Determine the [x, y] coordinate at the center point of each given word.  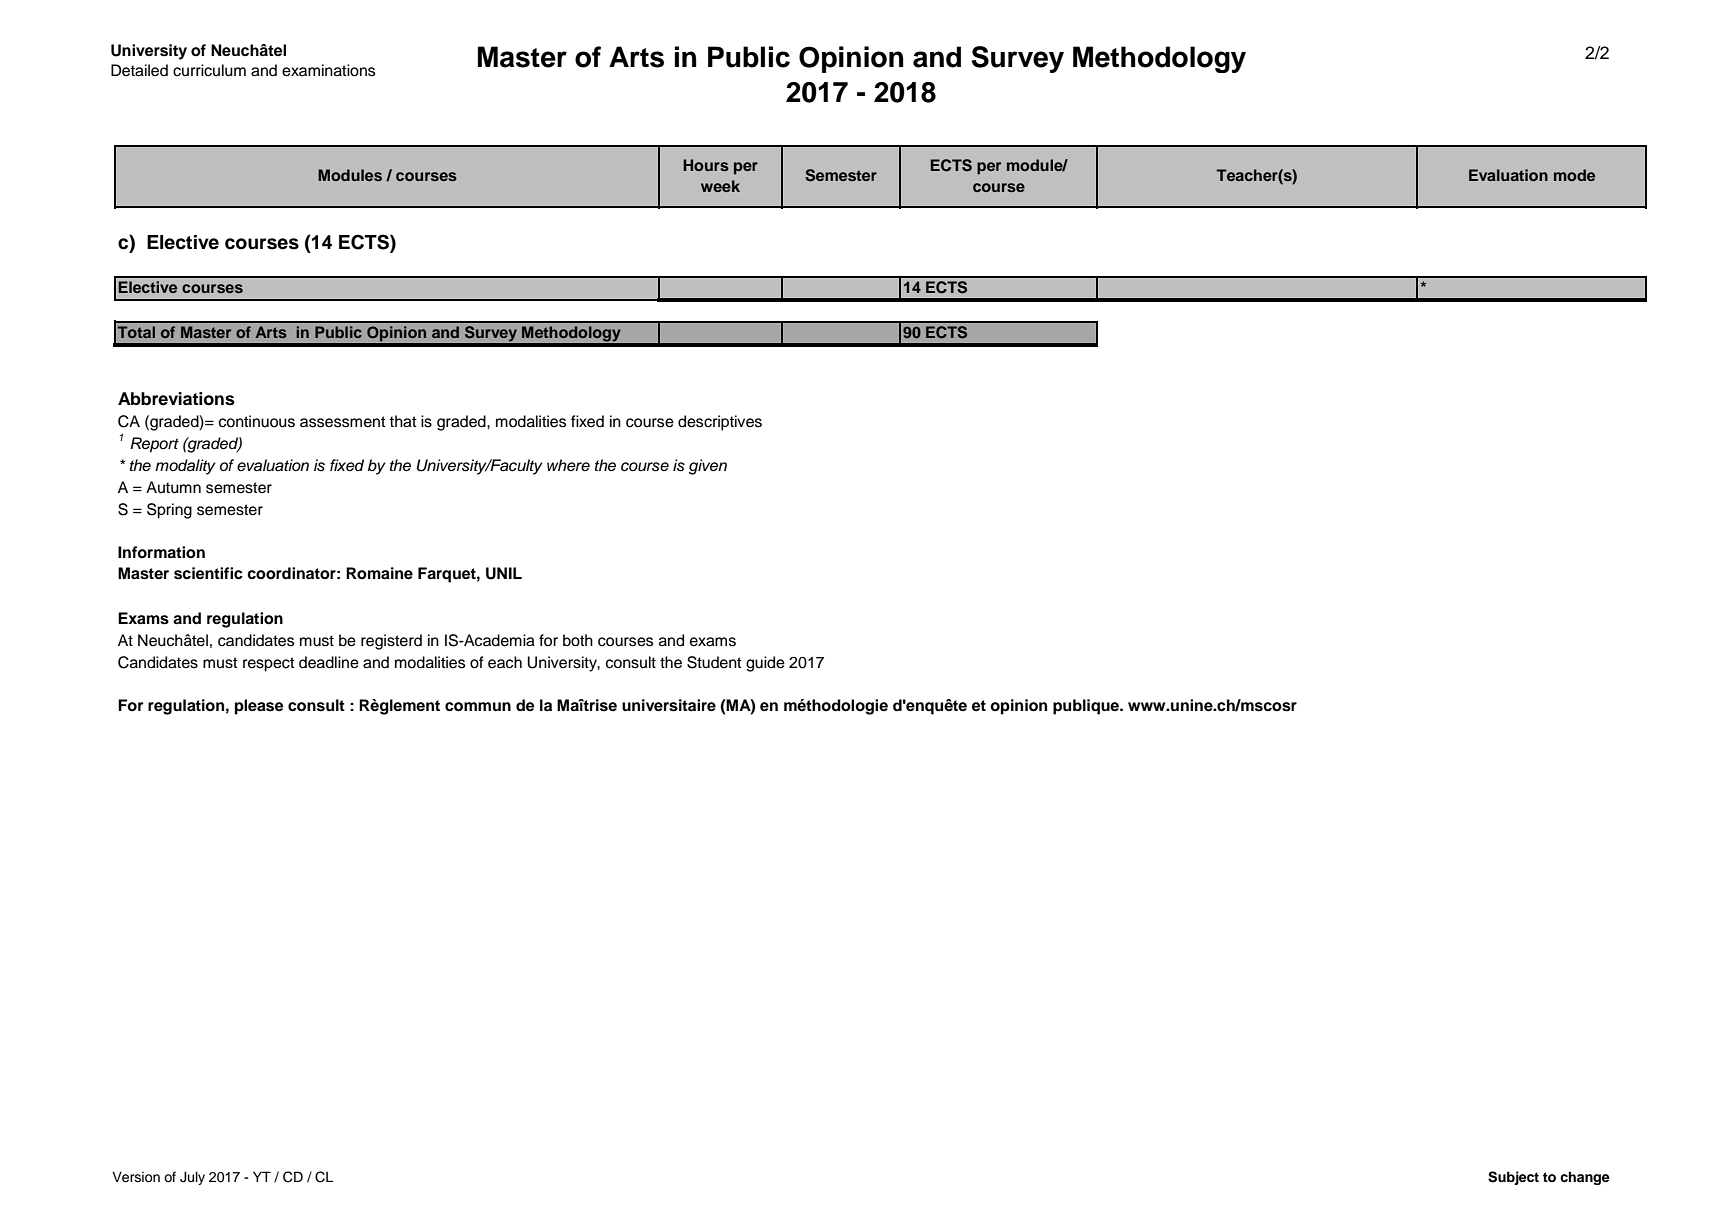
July [192, 1178]
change [1585, 1178]
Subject [1513, 1178]
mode [1574, 175]
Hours [706, 165]
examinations [328, 70]
